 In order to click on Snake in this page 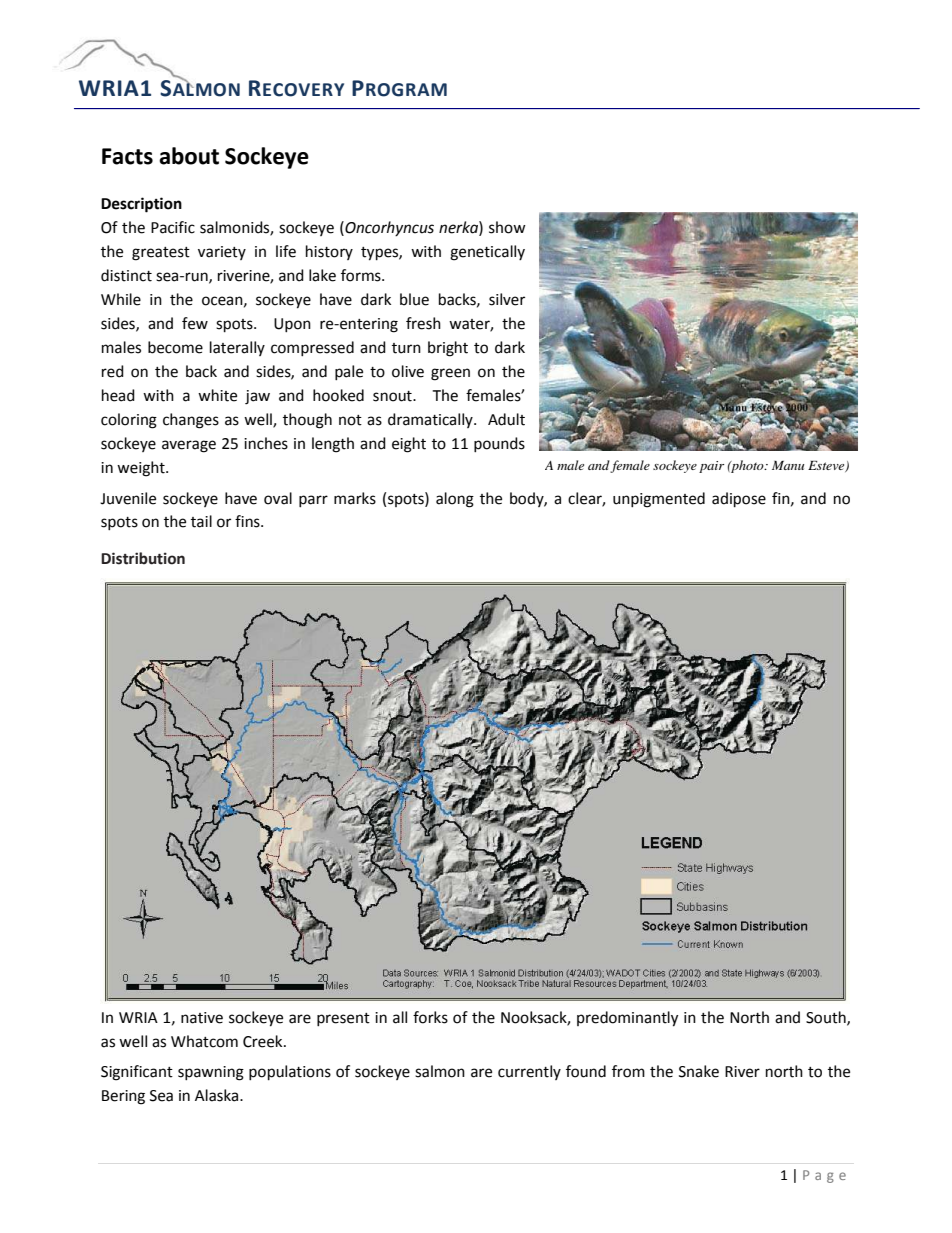, I will do `click(699, 1071)`.
